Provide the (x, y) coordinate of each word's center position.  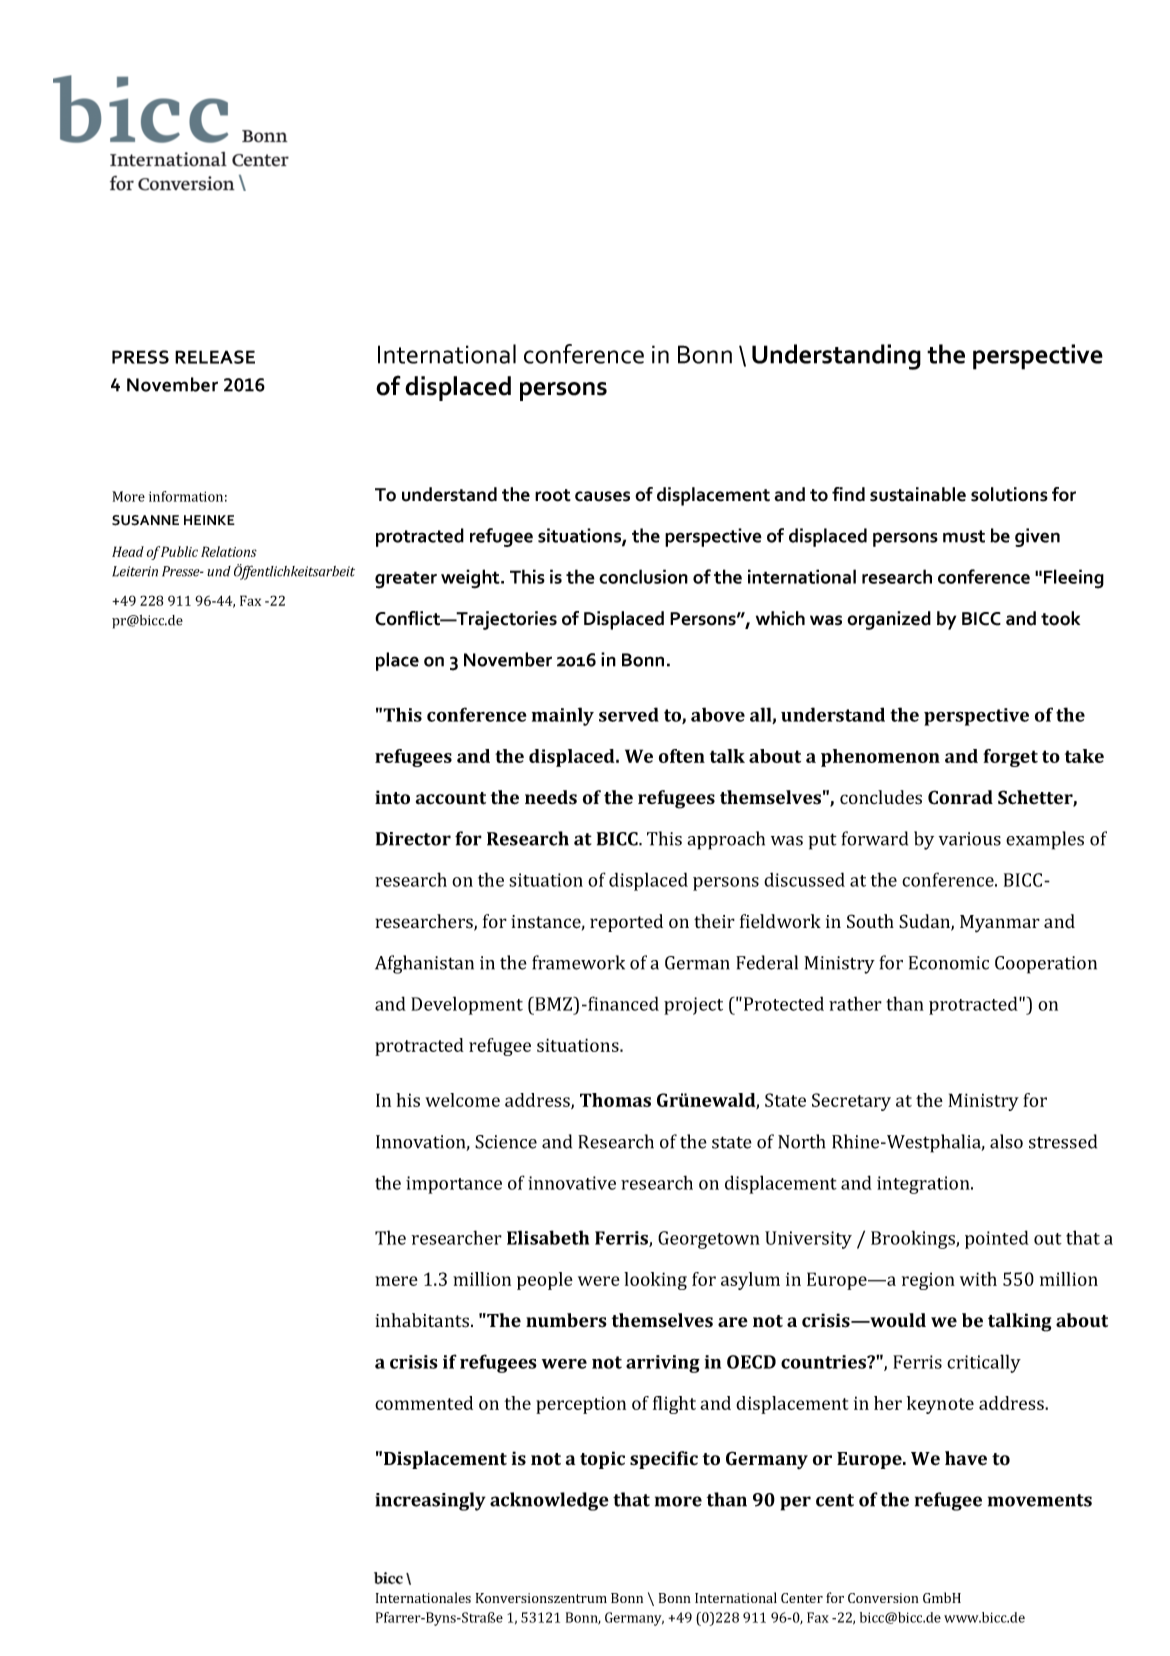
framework (578, 962)
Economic (949, 963)
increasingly (430, 1501)
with (978, 1279)
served (629, 714)
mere (396, 1281)
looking (655, 1281)
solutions (1009, 494)
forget (1010, 758)
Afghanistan (424, 964)
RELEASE (215, 357)
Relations (229, 551)
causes (602, 496)
